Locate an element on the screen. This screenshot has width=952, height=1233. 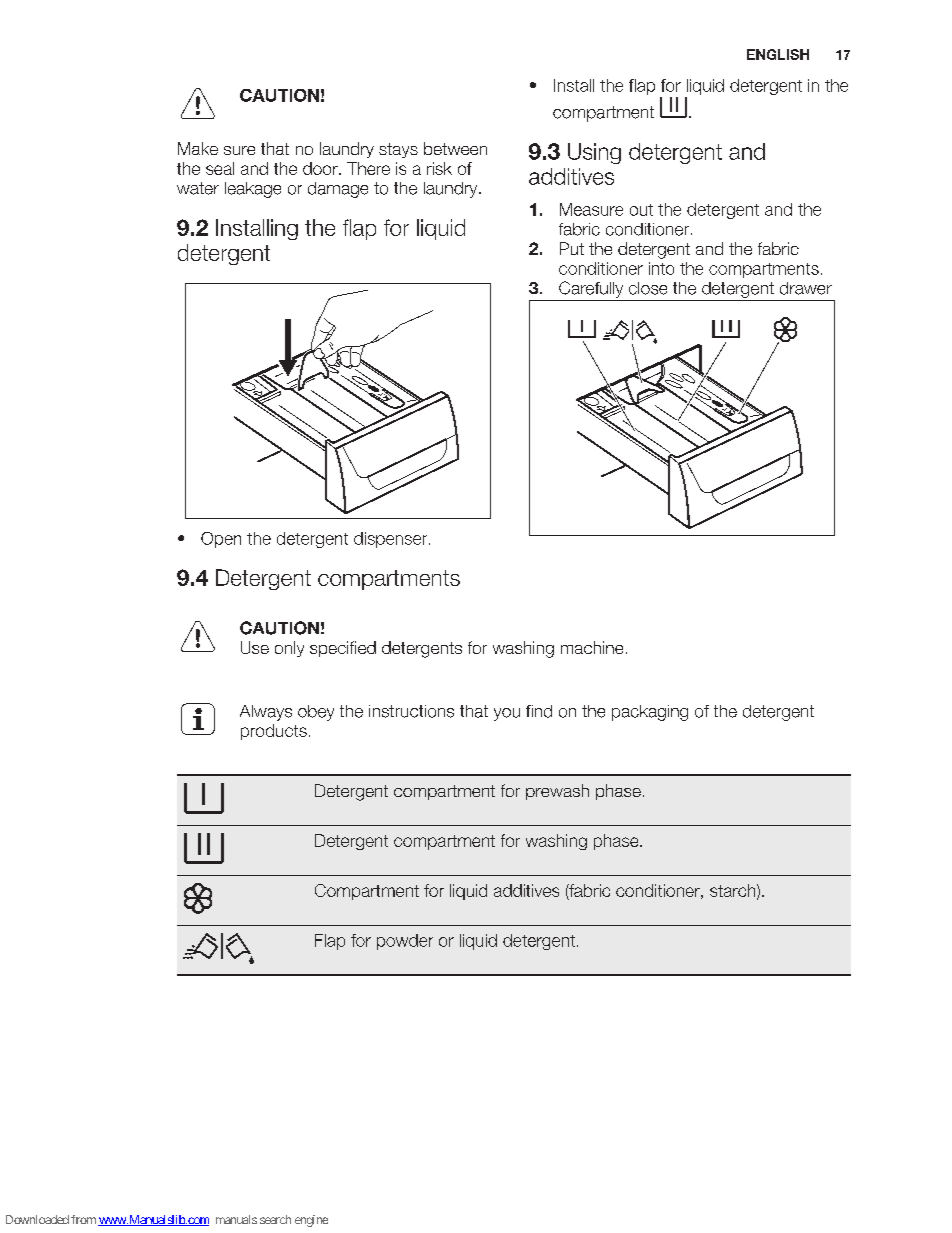
products is located at coordinates (274, 732).
